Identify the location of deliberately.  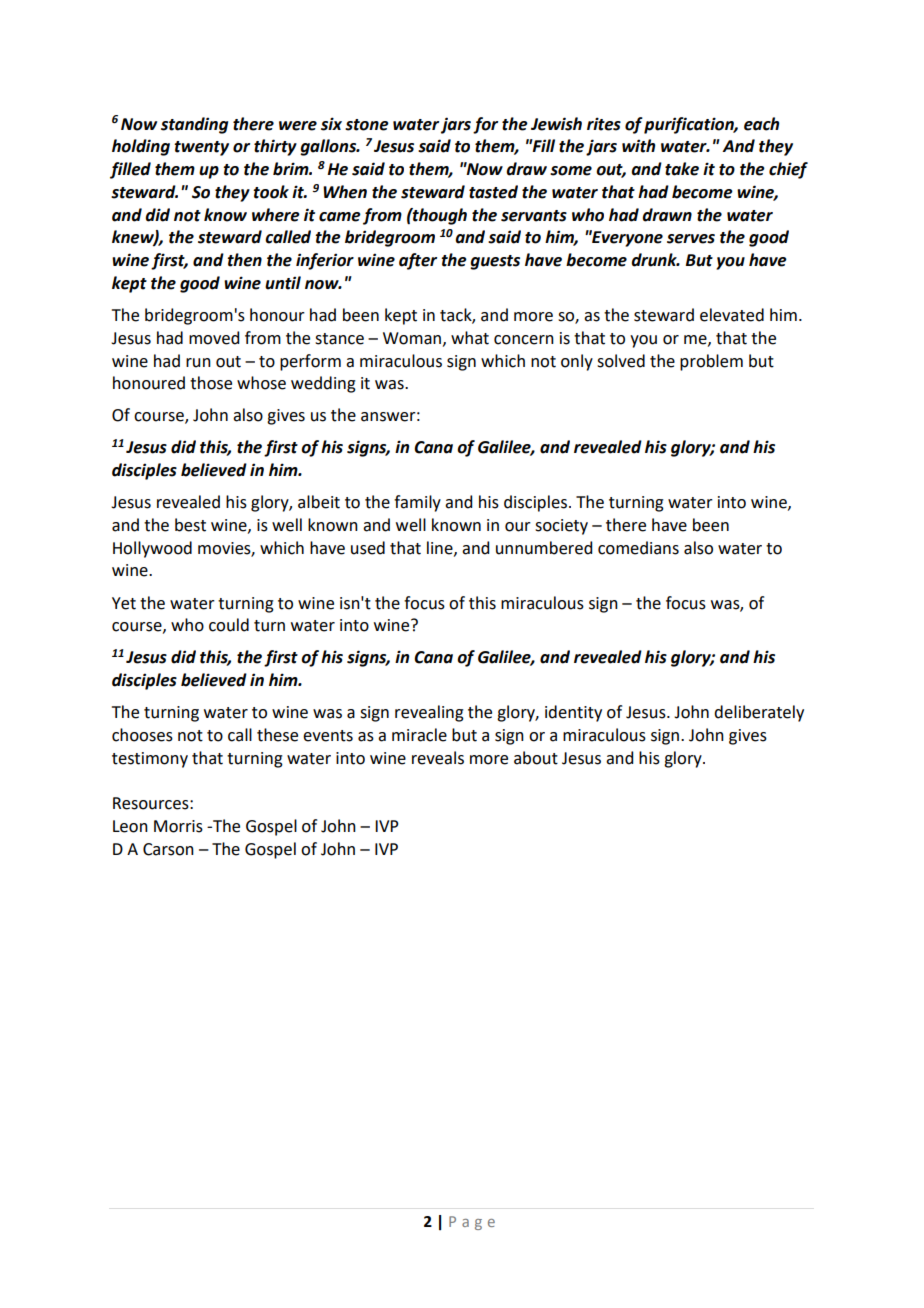
(759, 713).
